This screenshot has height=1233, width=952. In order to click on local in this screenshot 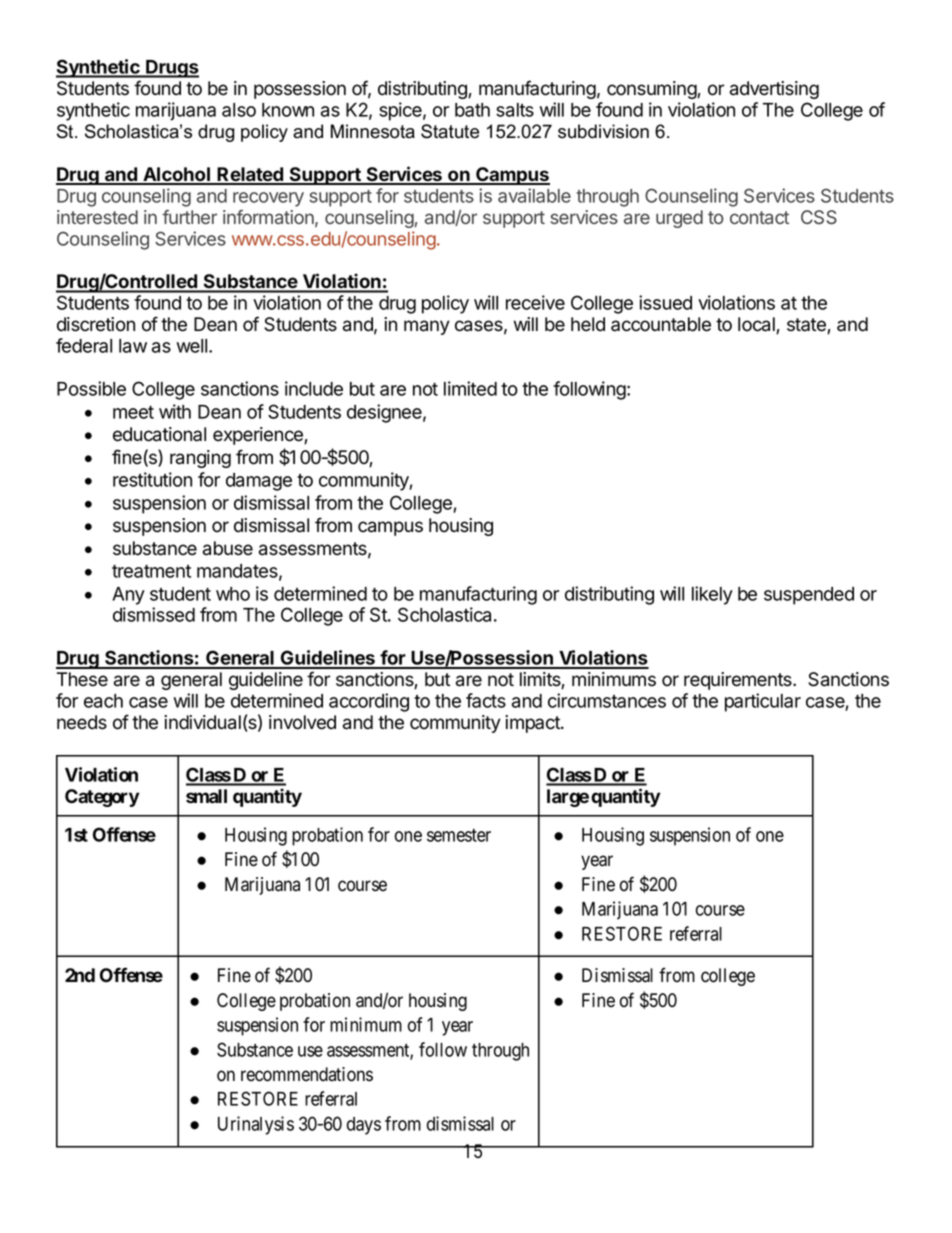, I will do `click(757, 325)`.
